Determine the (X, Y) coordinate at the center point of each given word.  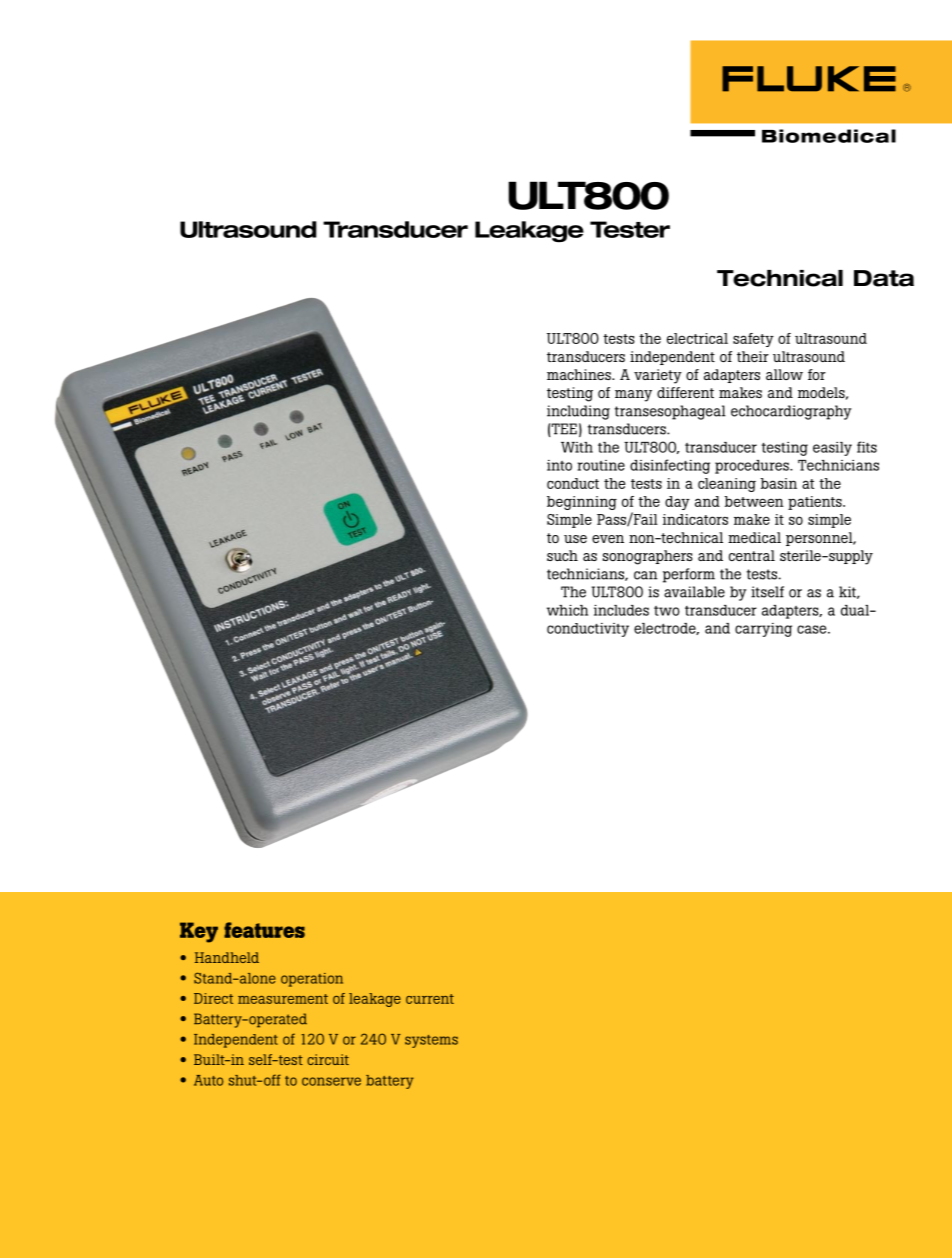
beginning (582, 503)
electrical (697, 338)
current (430, 999)
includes (621, 610)
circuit (328, 1059)
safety (753, 340)
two (667, 611)
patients (816, 503)
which (567, 610)
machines (580, 374)
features (264, 930)
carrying (763, 630)
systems (431, 1041)
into (559, 465)
